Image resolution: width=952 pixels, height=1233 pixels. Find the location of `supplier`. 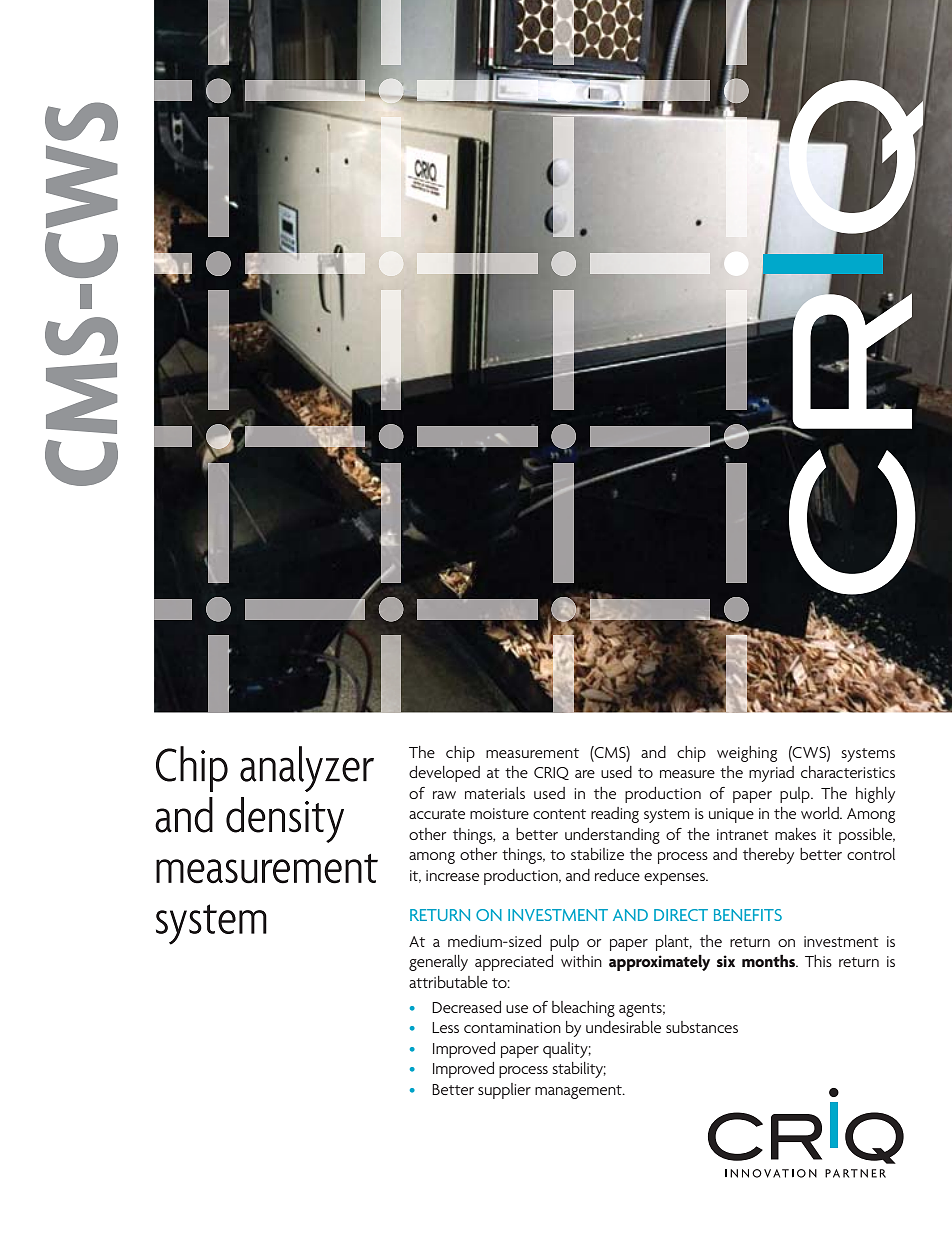

supplier is located at coordinates (504, 1091).
